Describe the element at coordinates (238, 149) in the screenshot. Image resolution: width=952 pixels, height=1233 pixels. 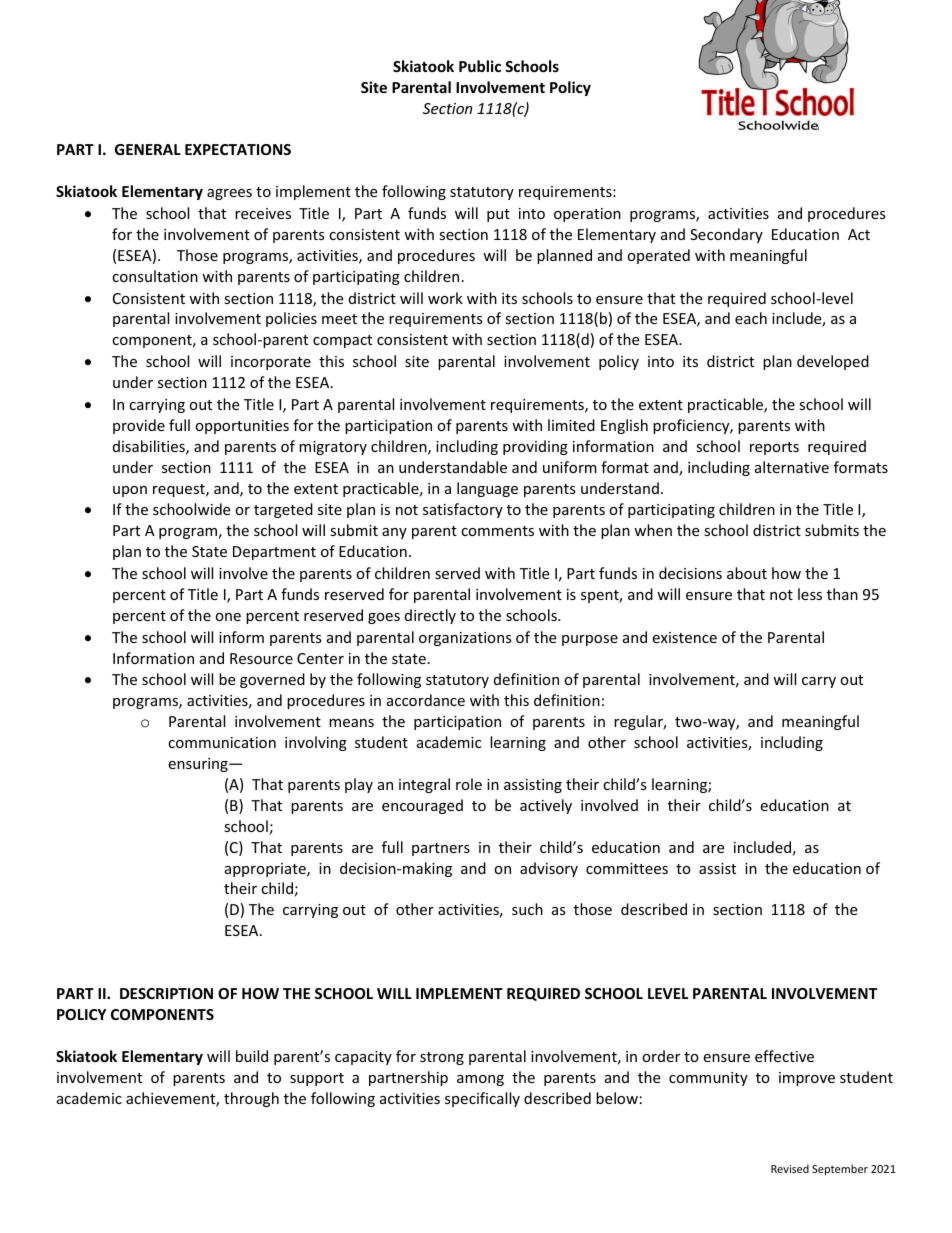
I see `EXPECTATIONS` at that location.
